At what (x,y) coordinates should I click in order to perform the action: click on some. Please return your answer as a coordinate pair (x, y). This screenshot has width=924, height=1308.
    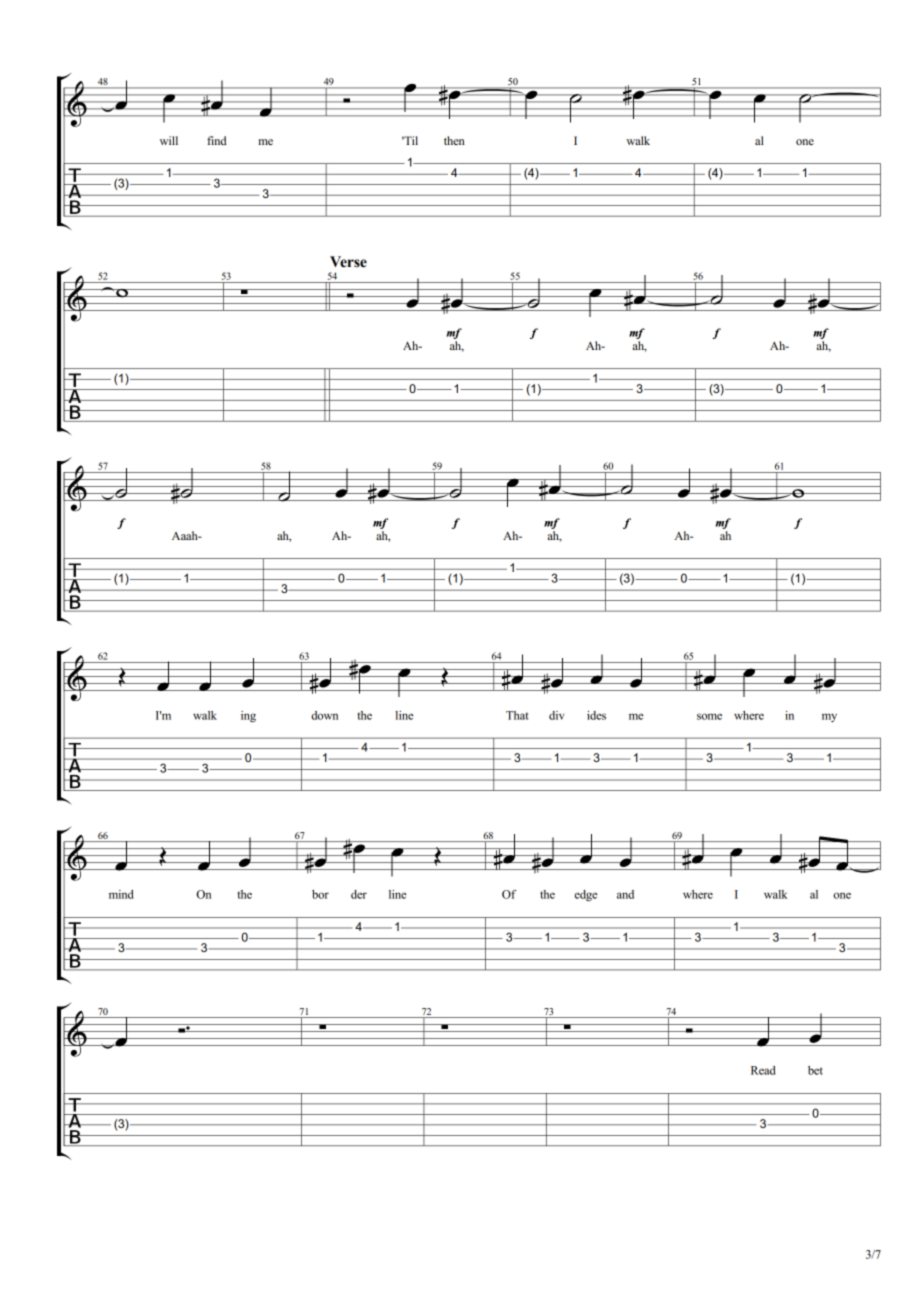
    Looking at the image, I should click on (709, 716).
